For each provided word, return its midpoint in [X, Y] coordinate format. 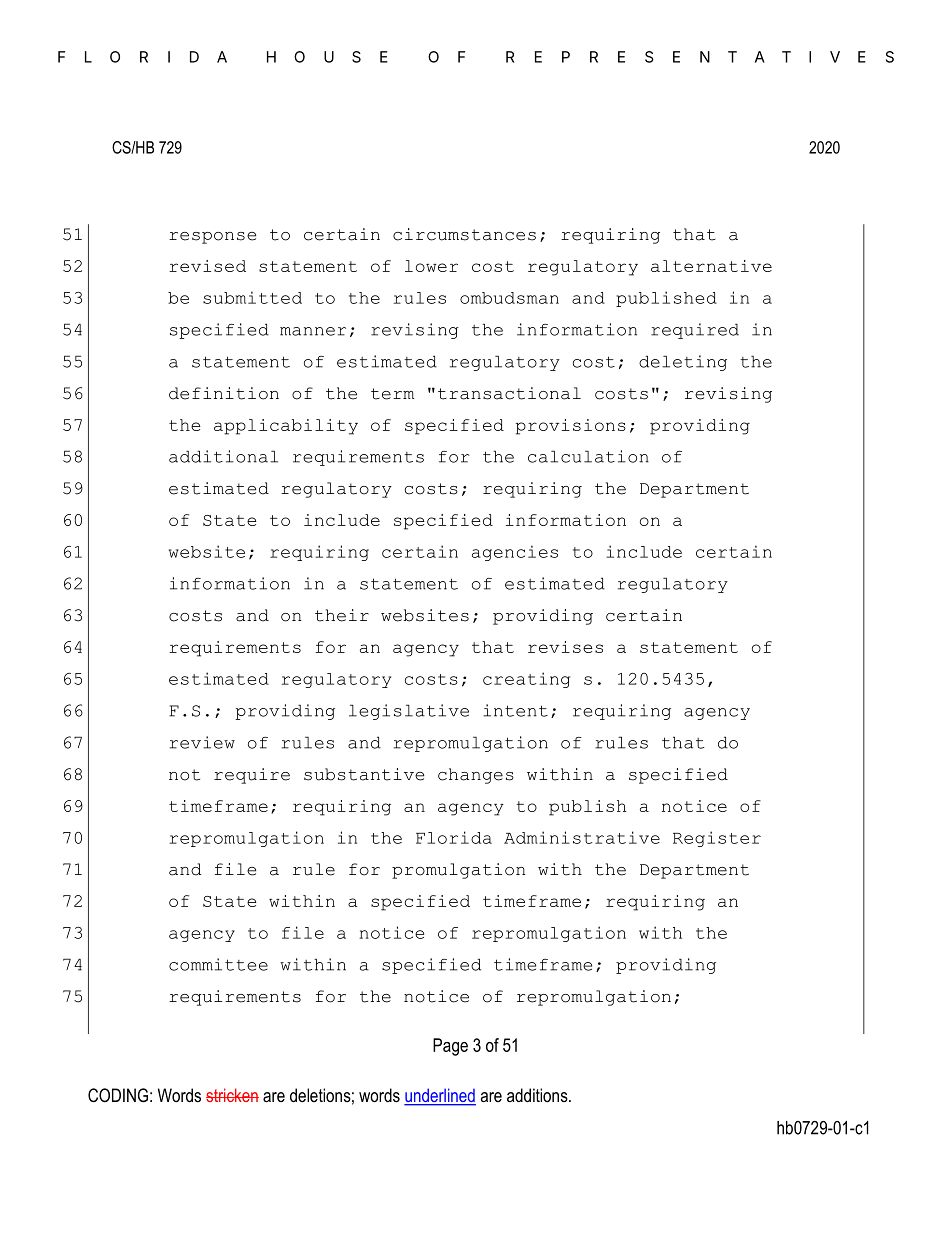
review [202, 742]
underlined [440, 1096]
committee [218, 964]
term [392, 394]
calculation [588, 456]
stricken [232, 1095]
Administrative [582, 837]
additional [223, 456]
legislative [409, 712]
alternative [711, 266]
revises [565, 647]
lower [431, 266]
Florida [454, 837]
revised [207, 266]
